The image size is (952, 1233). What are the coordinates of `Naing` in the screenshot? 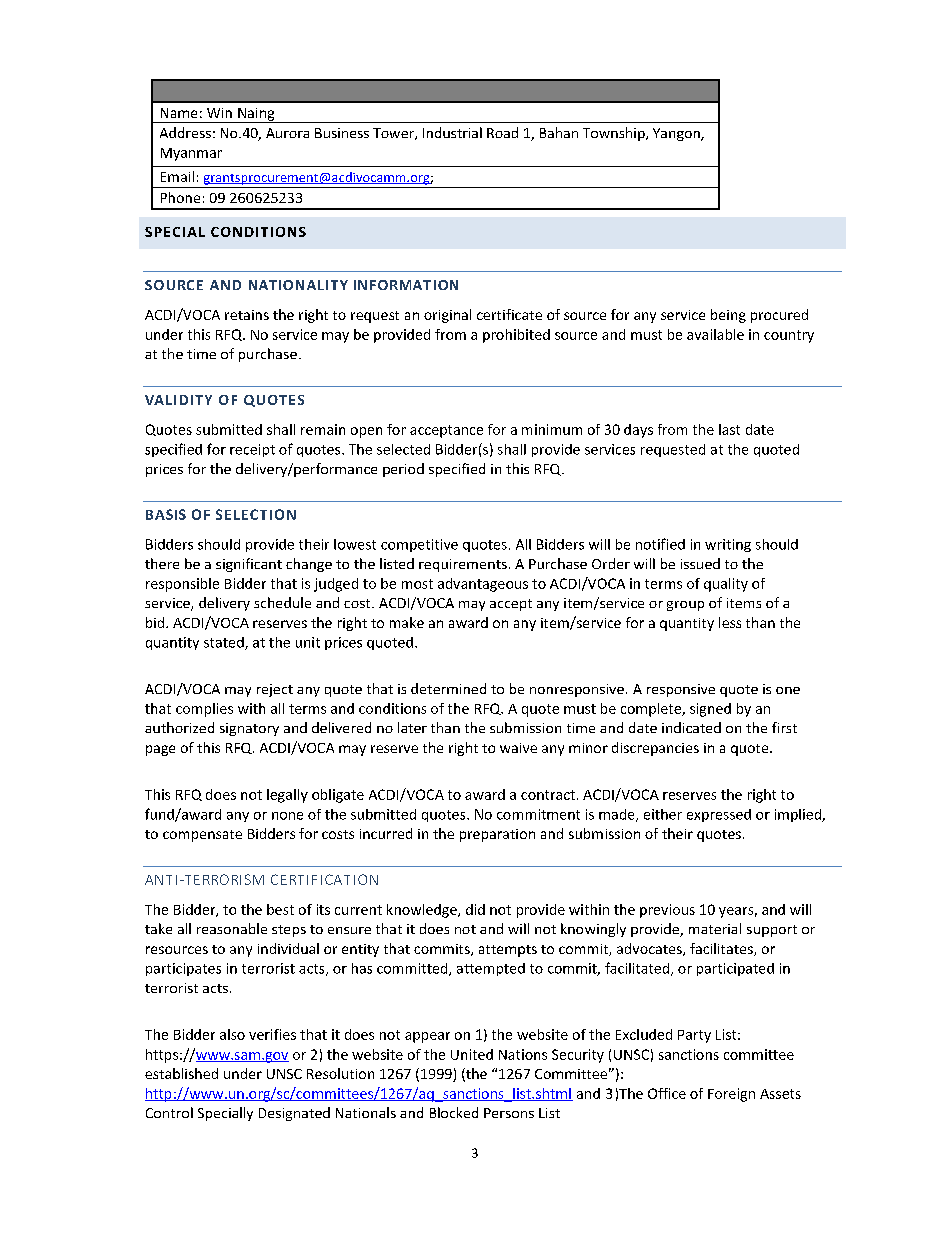 It's located at (256, 115).
